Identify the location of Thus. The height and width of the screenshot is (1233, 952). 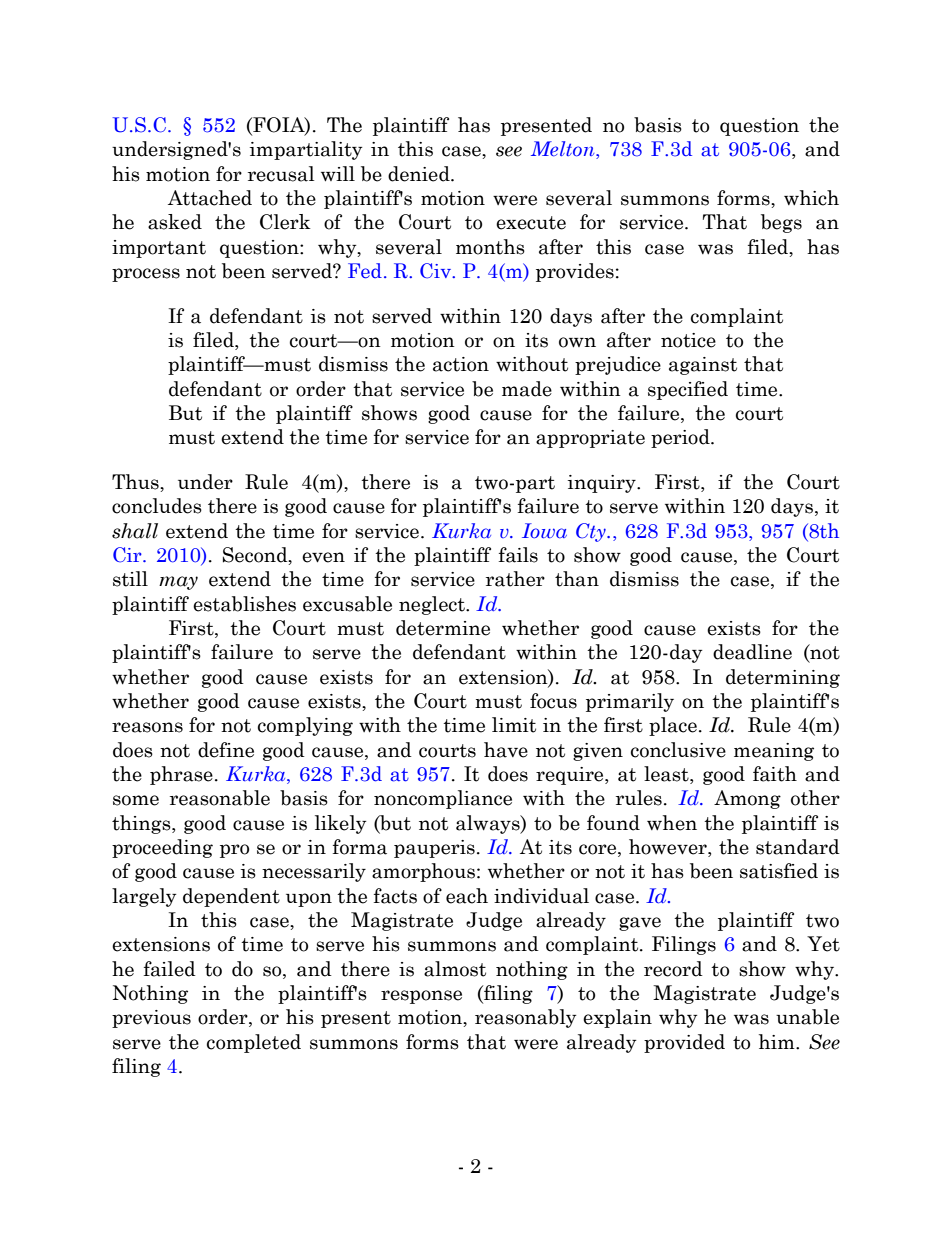
(136, 482).
